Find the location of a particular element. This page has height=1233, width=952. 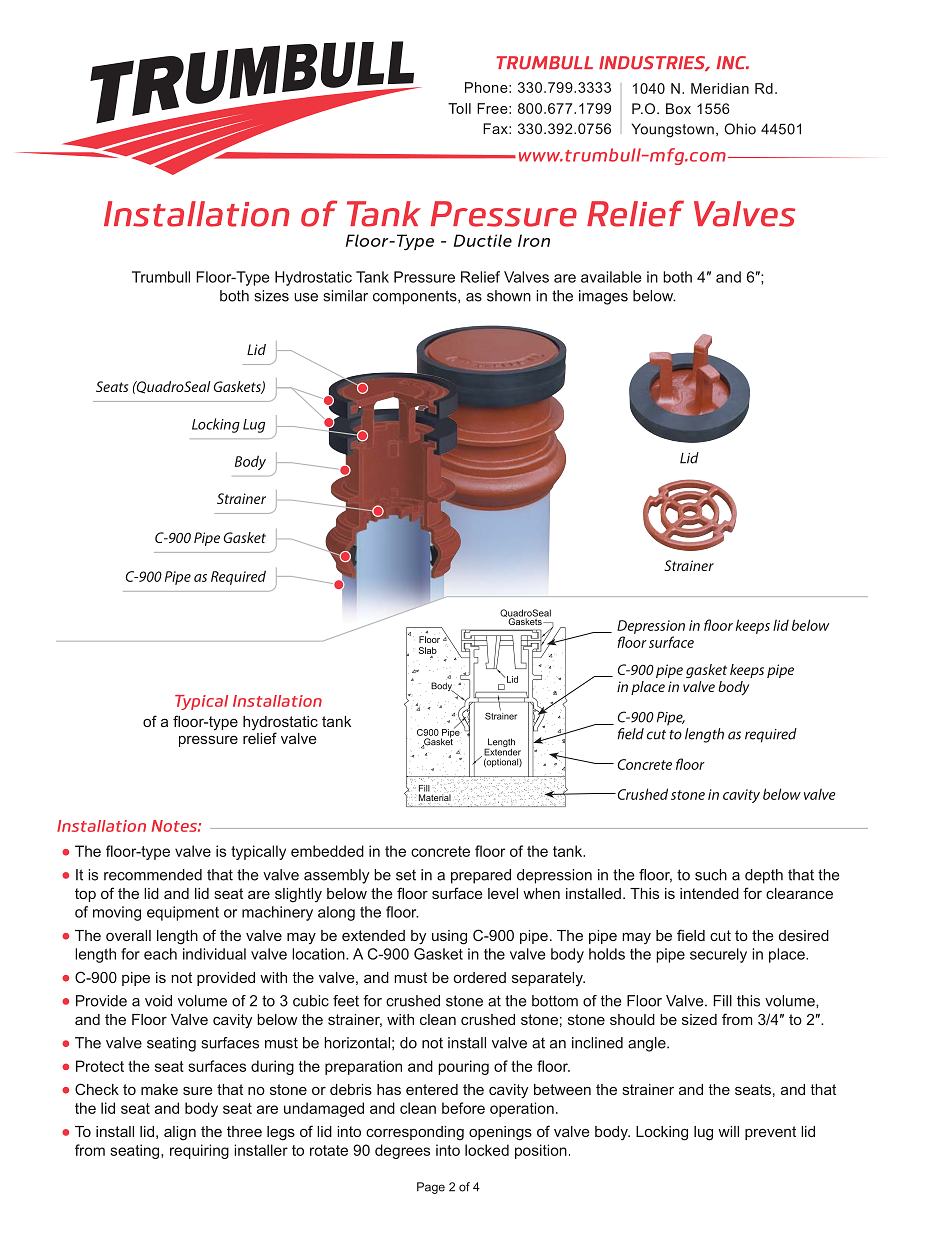

sizes is located at coordinates (271, 296).
